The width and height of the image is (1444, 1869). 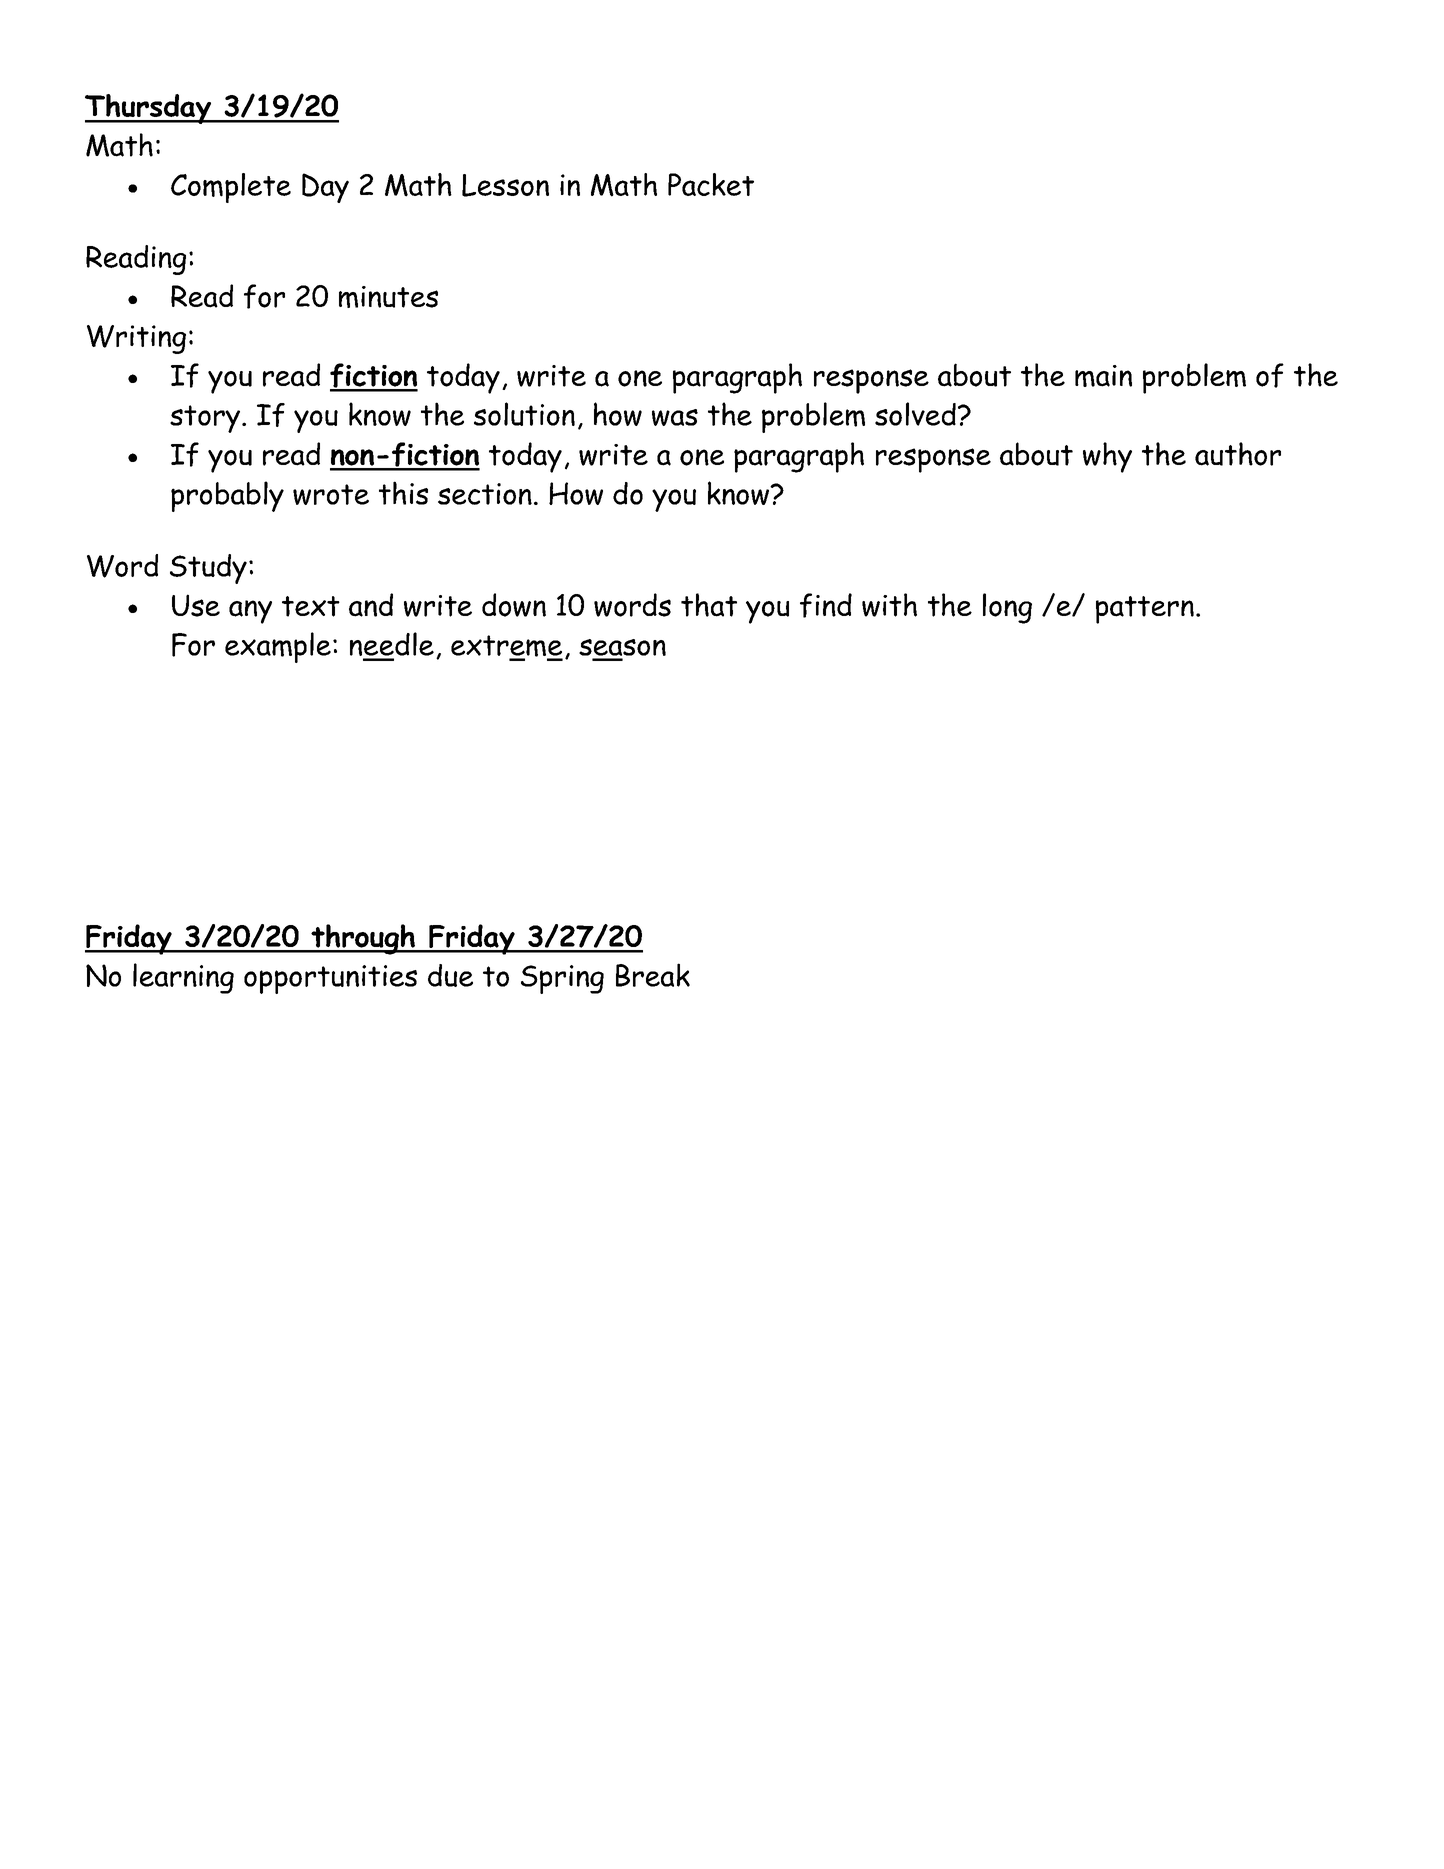 What do you see at coordinates (136, 339) in the image?
I see `Writing` at bounding box center [136, 339].
